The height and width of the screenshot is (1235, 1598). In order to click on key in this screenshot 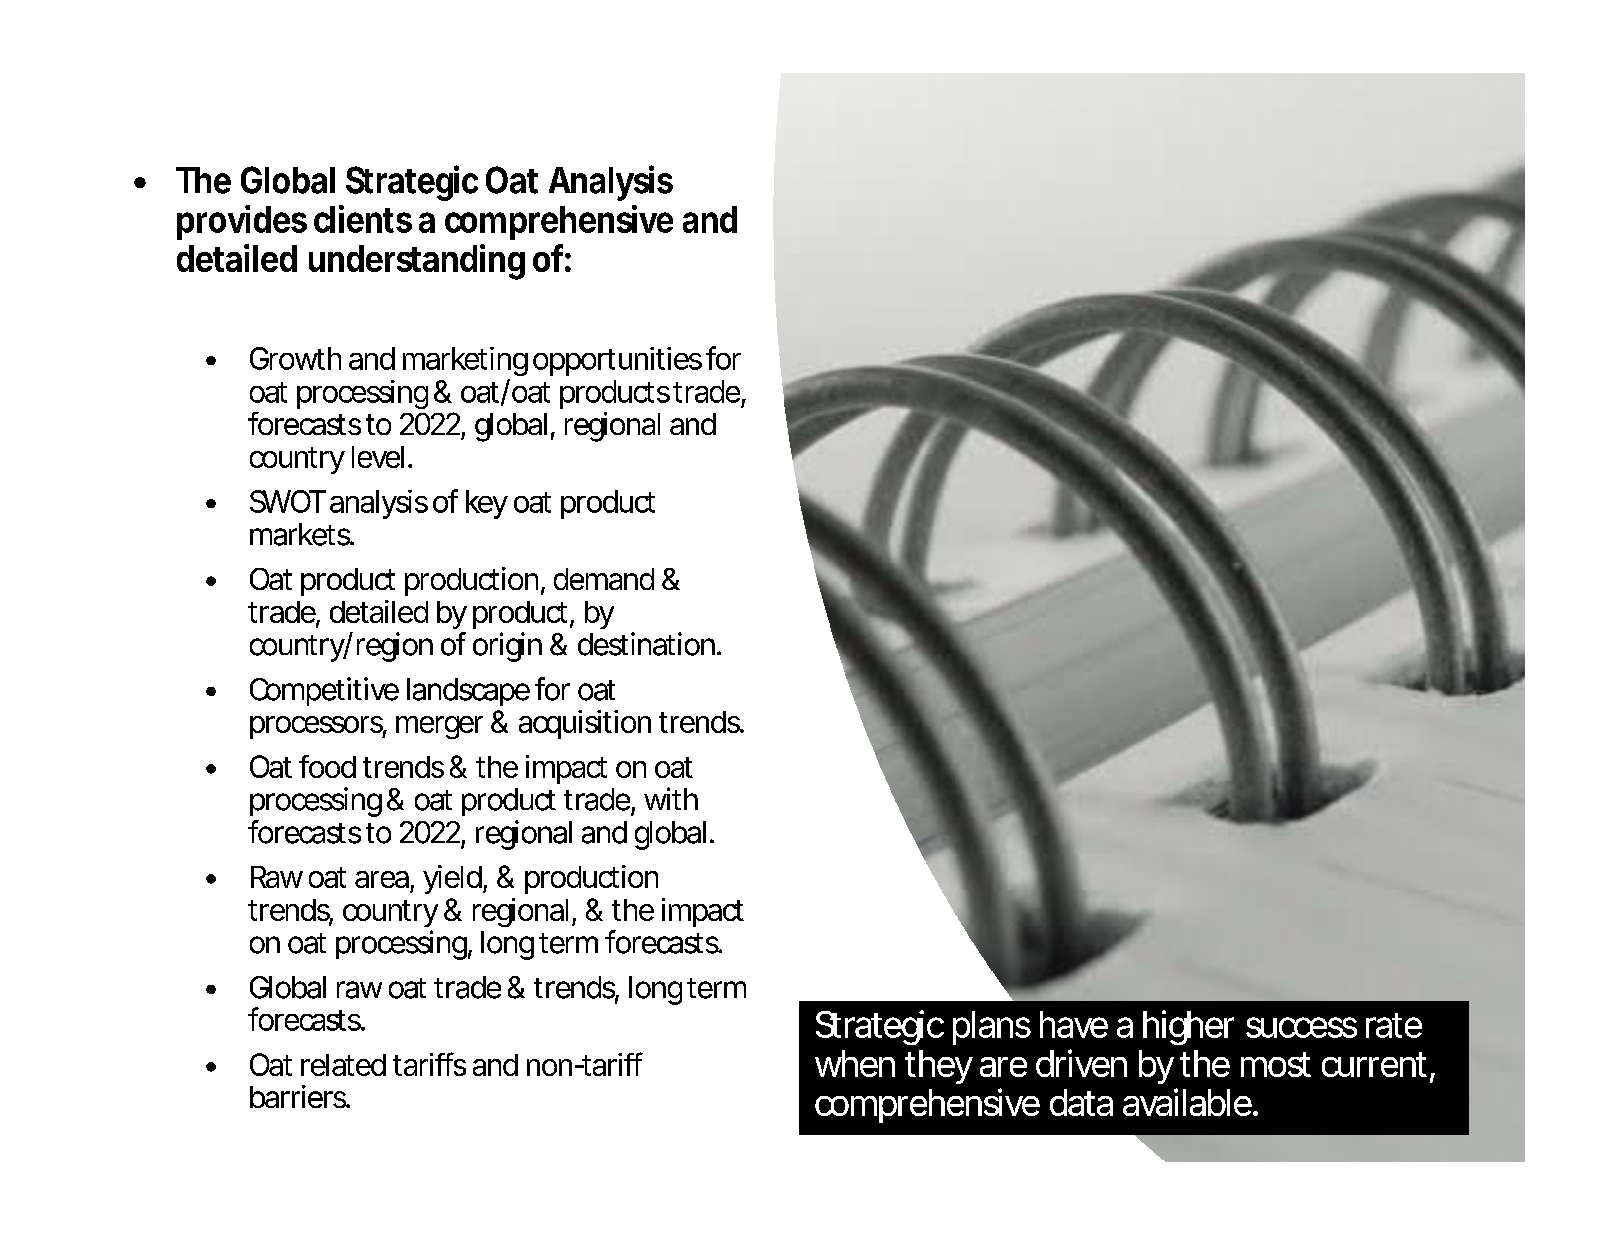, I will do `click(487, 504)`.
